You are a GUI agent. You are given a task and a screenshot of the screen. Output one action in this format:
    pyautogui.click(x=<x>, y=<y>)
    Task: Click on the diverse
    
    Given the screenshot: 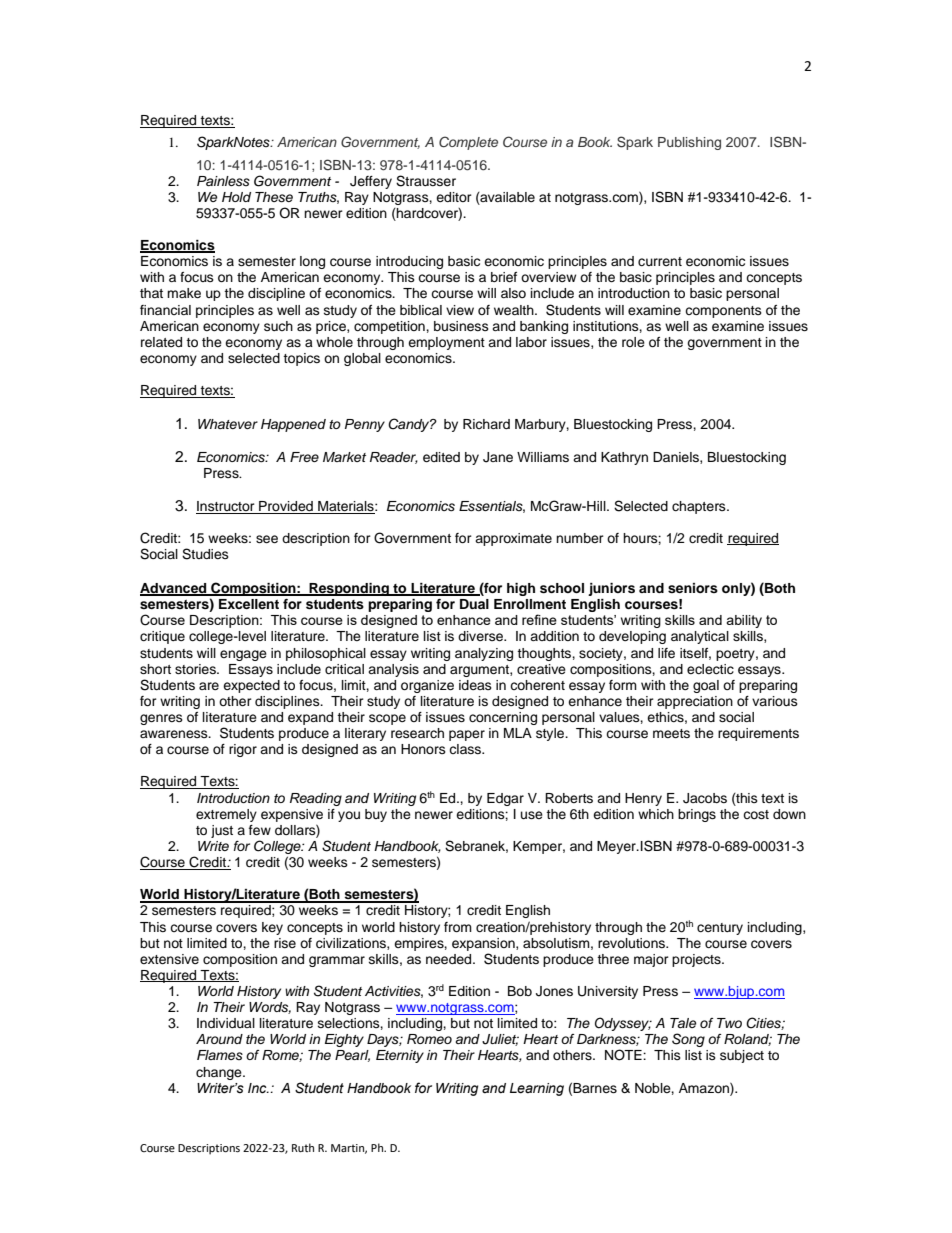 What is the action you would take?
    pyautogui.click(x=481, y=636)
